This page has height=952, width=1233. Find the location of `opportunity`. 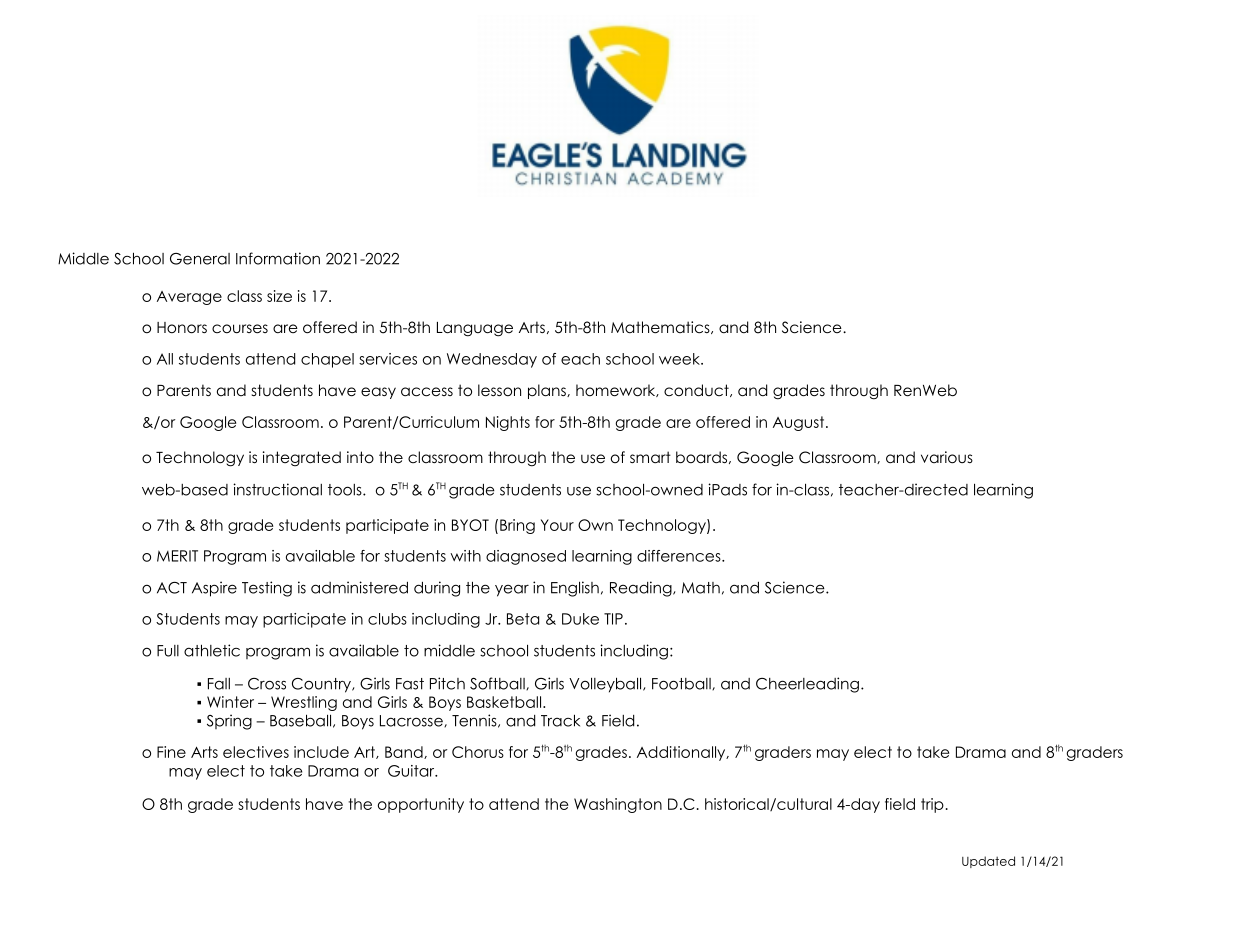

opportunity is located at coordinates (421, 805).
